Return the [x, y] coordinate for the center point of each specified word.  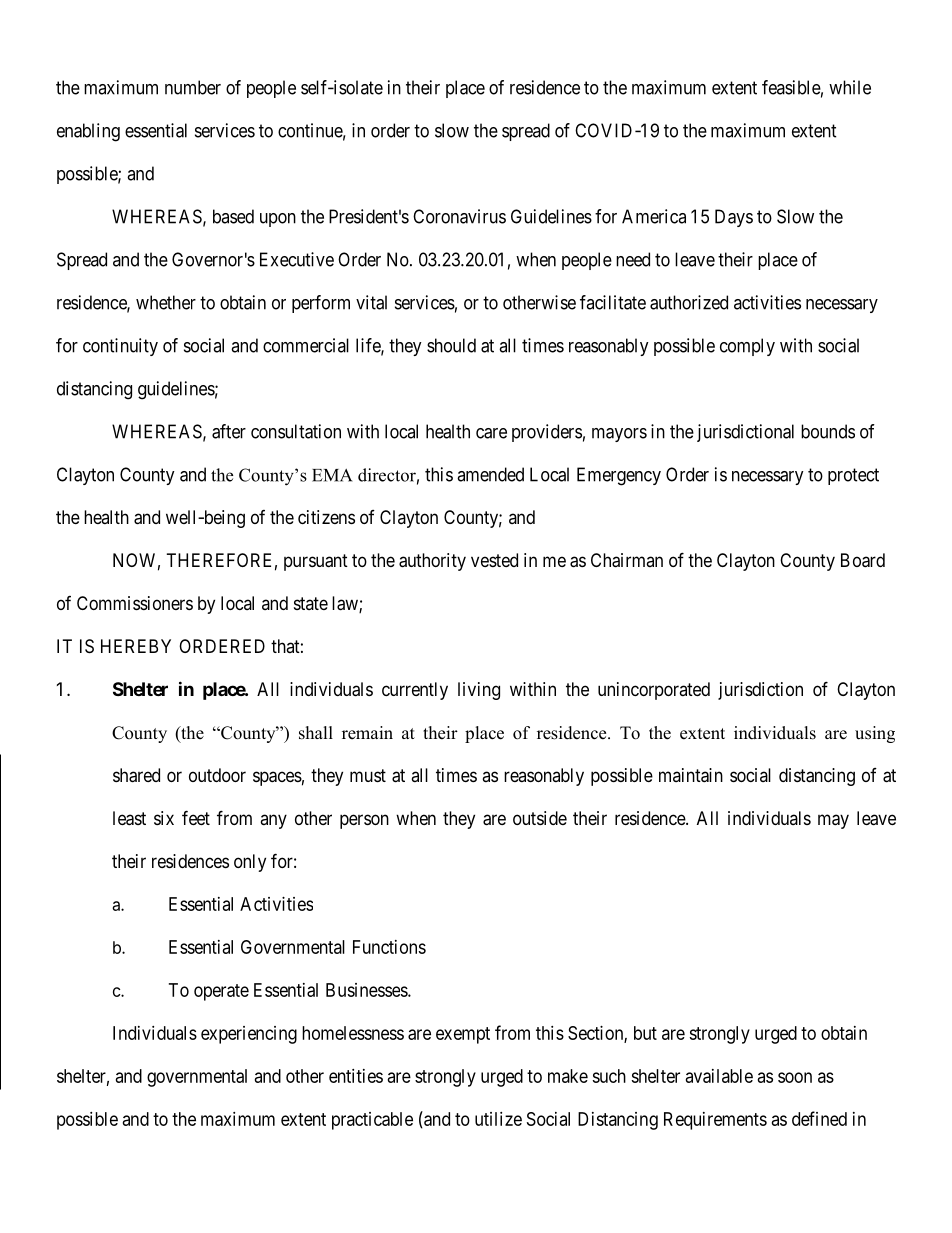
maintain [691, 775]
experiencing [249, 1035]
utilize [498, 1119]
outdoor [217, 775]
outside [540, 818]
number [193, 87]
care [491, 433]
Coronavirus [459, 216]
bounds [828, 431]
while [850, 87]
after [229, 431]
